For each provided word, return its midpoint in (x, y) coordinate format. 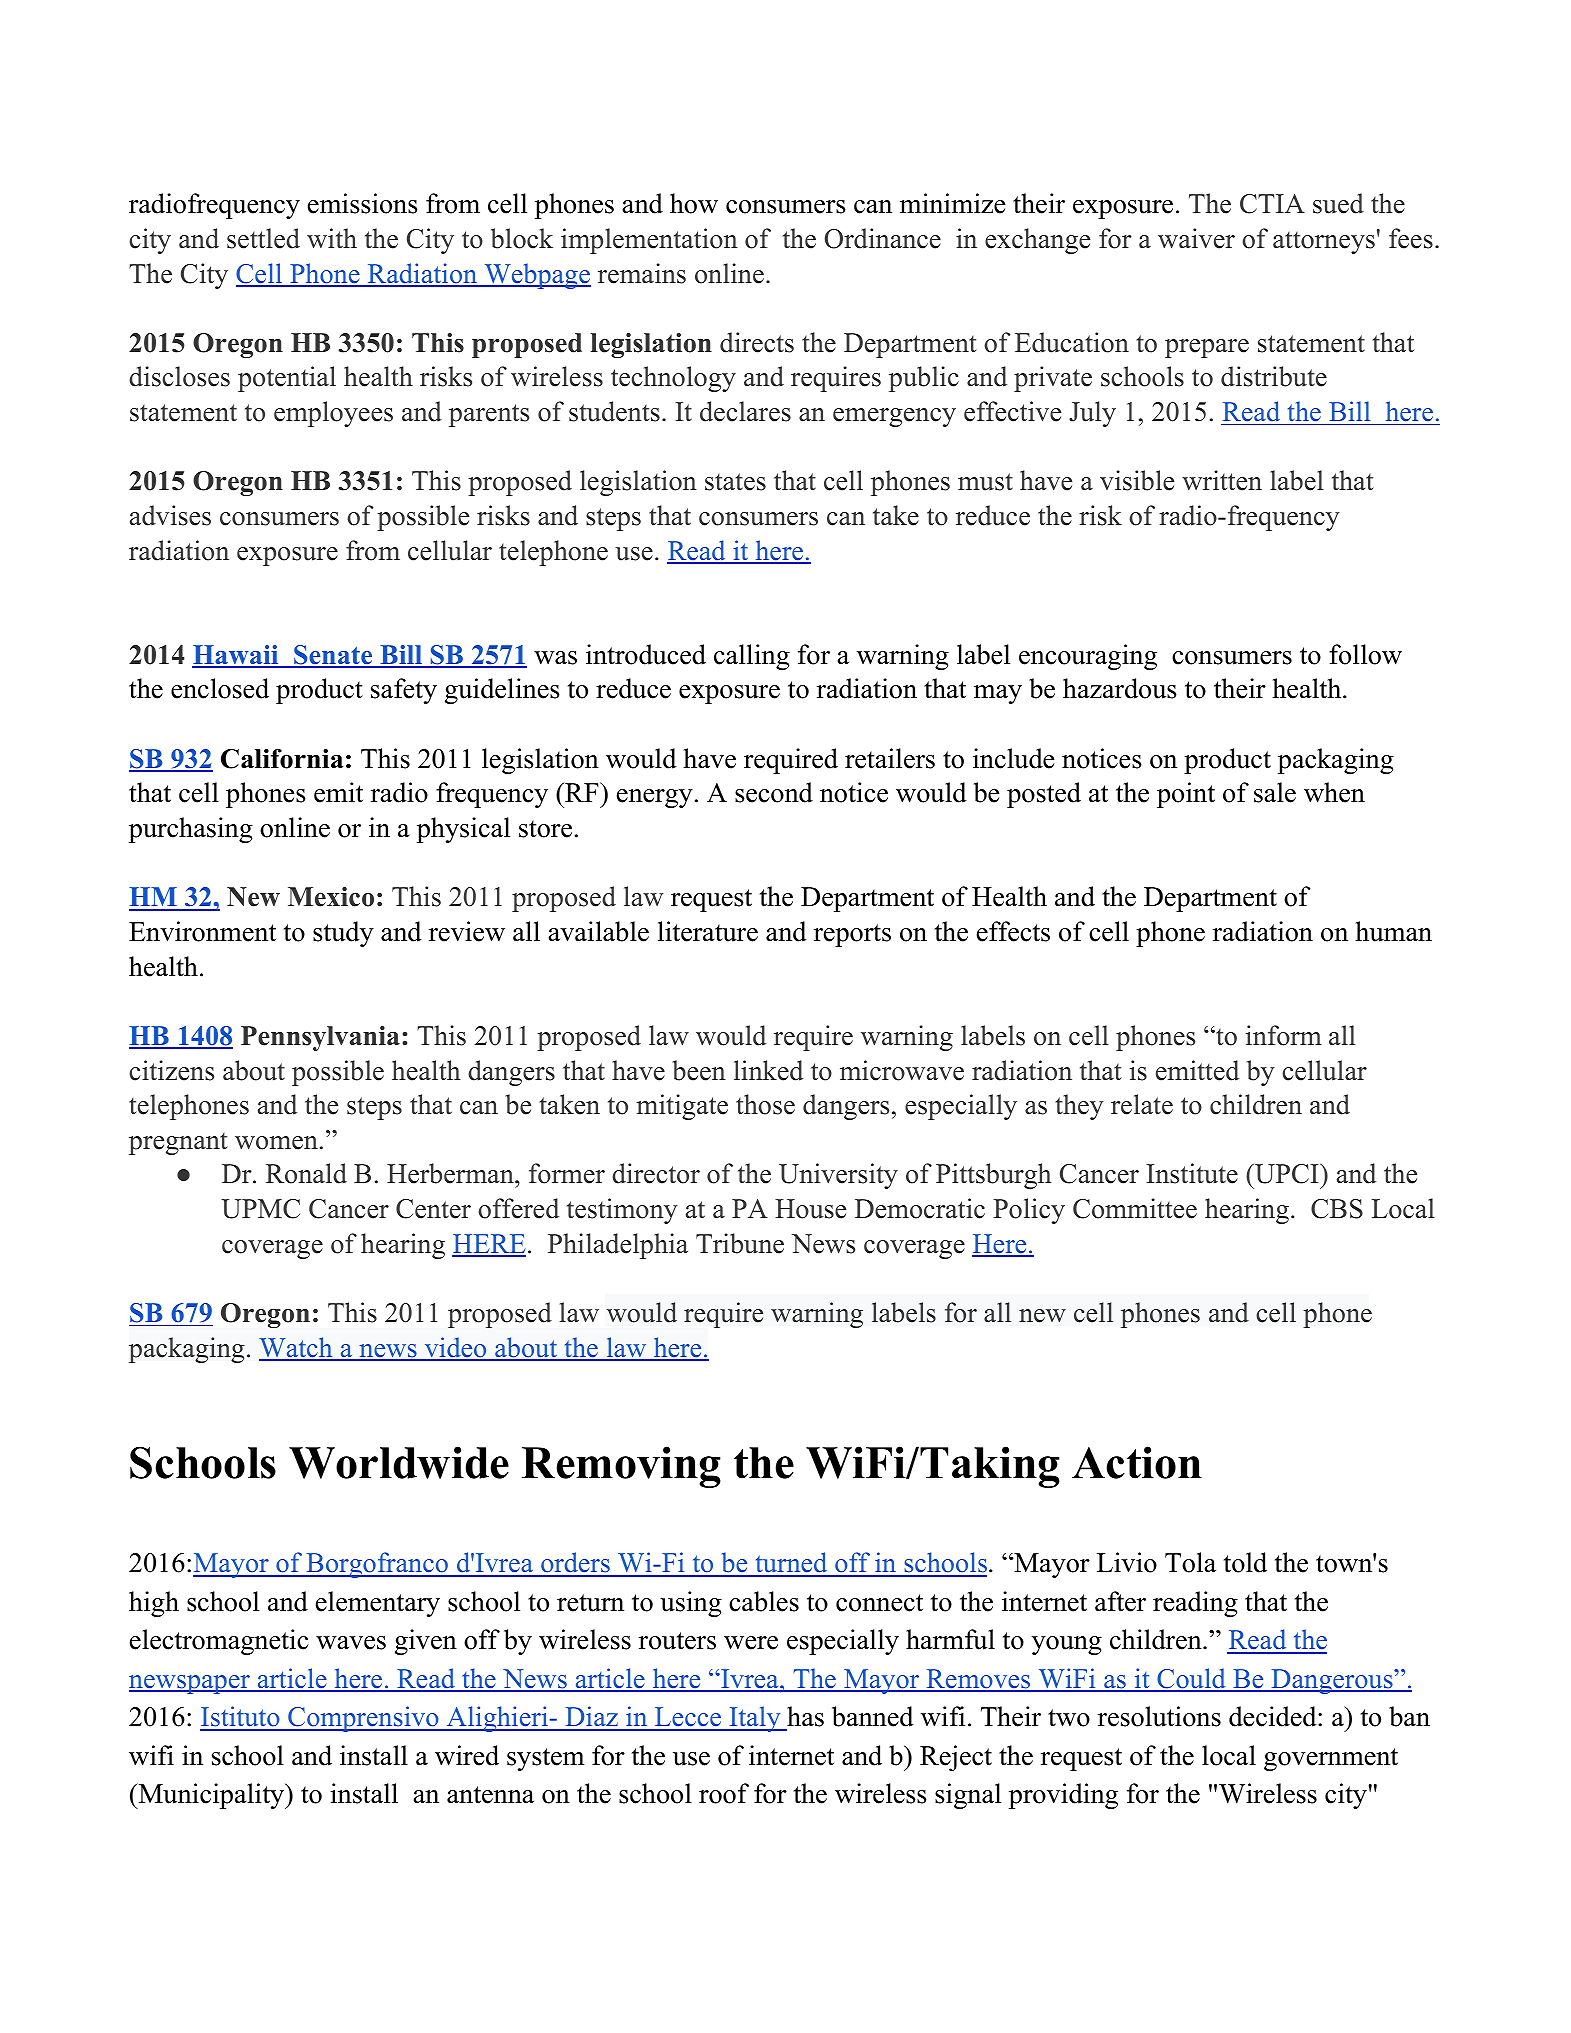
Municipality (211, 1796)
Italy (755, 1719)
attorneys (1324, 243)
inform (1284, 1035)
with (332, 238)
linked (768, 1070)
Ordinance (883, 238)
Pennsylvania (320, 1038)
